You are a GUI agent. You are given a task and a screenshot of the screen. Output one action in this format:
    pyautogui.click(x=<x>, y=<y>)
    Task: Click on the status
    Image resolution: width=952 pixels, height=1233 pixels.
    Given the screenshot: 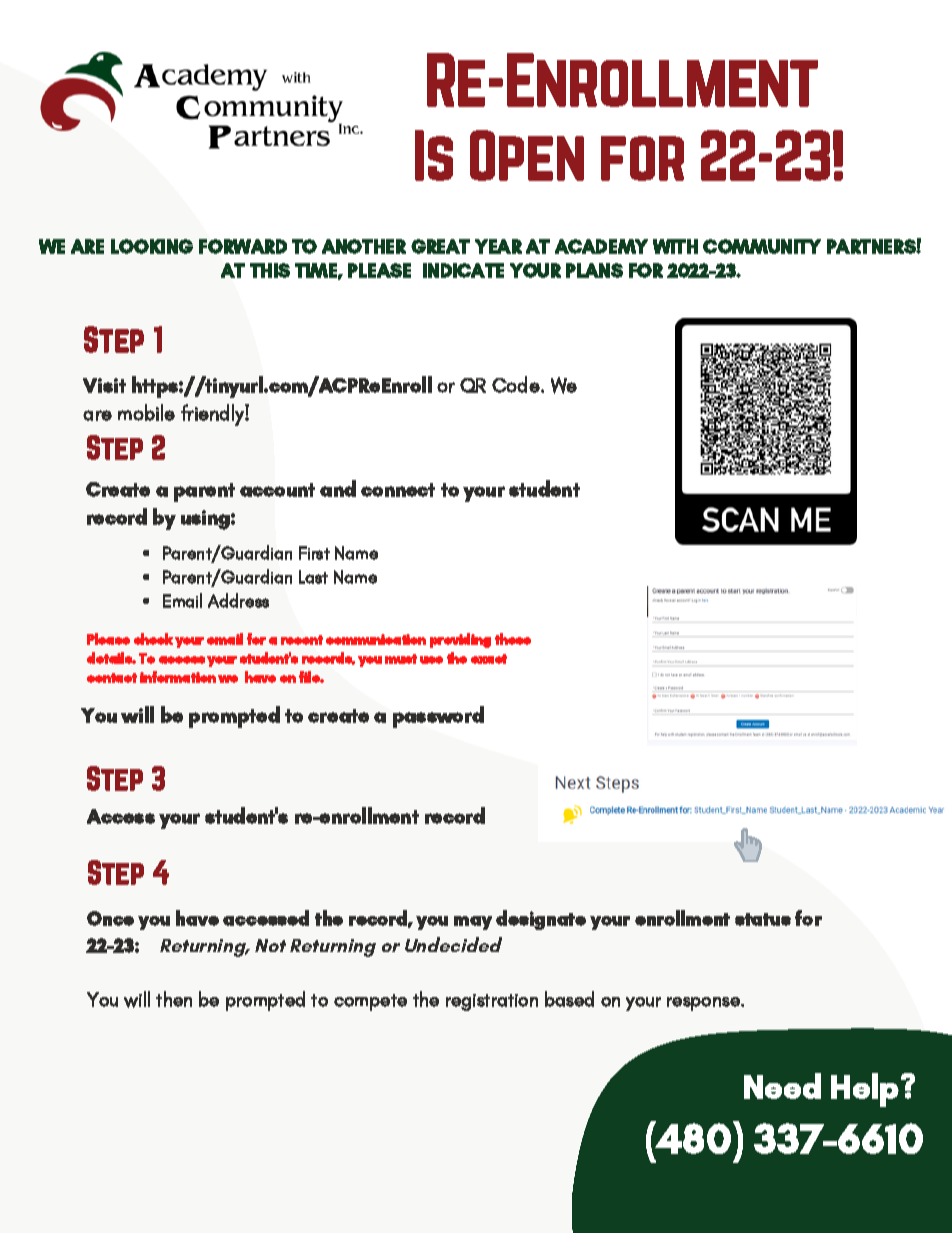 What is the action you would take?
    pyautogui.click(x=763, y=919)
